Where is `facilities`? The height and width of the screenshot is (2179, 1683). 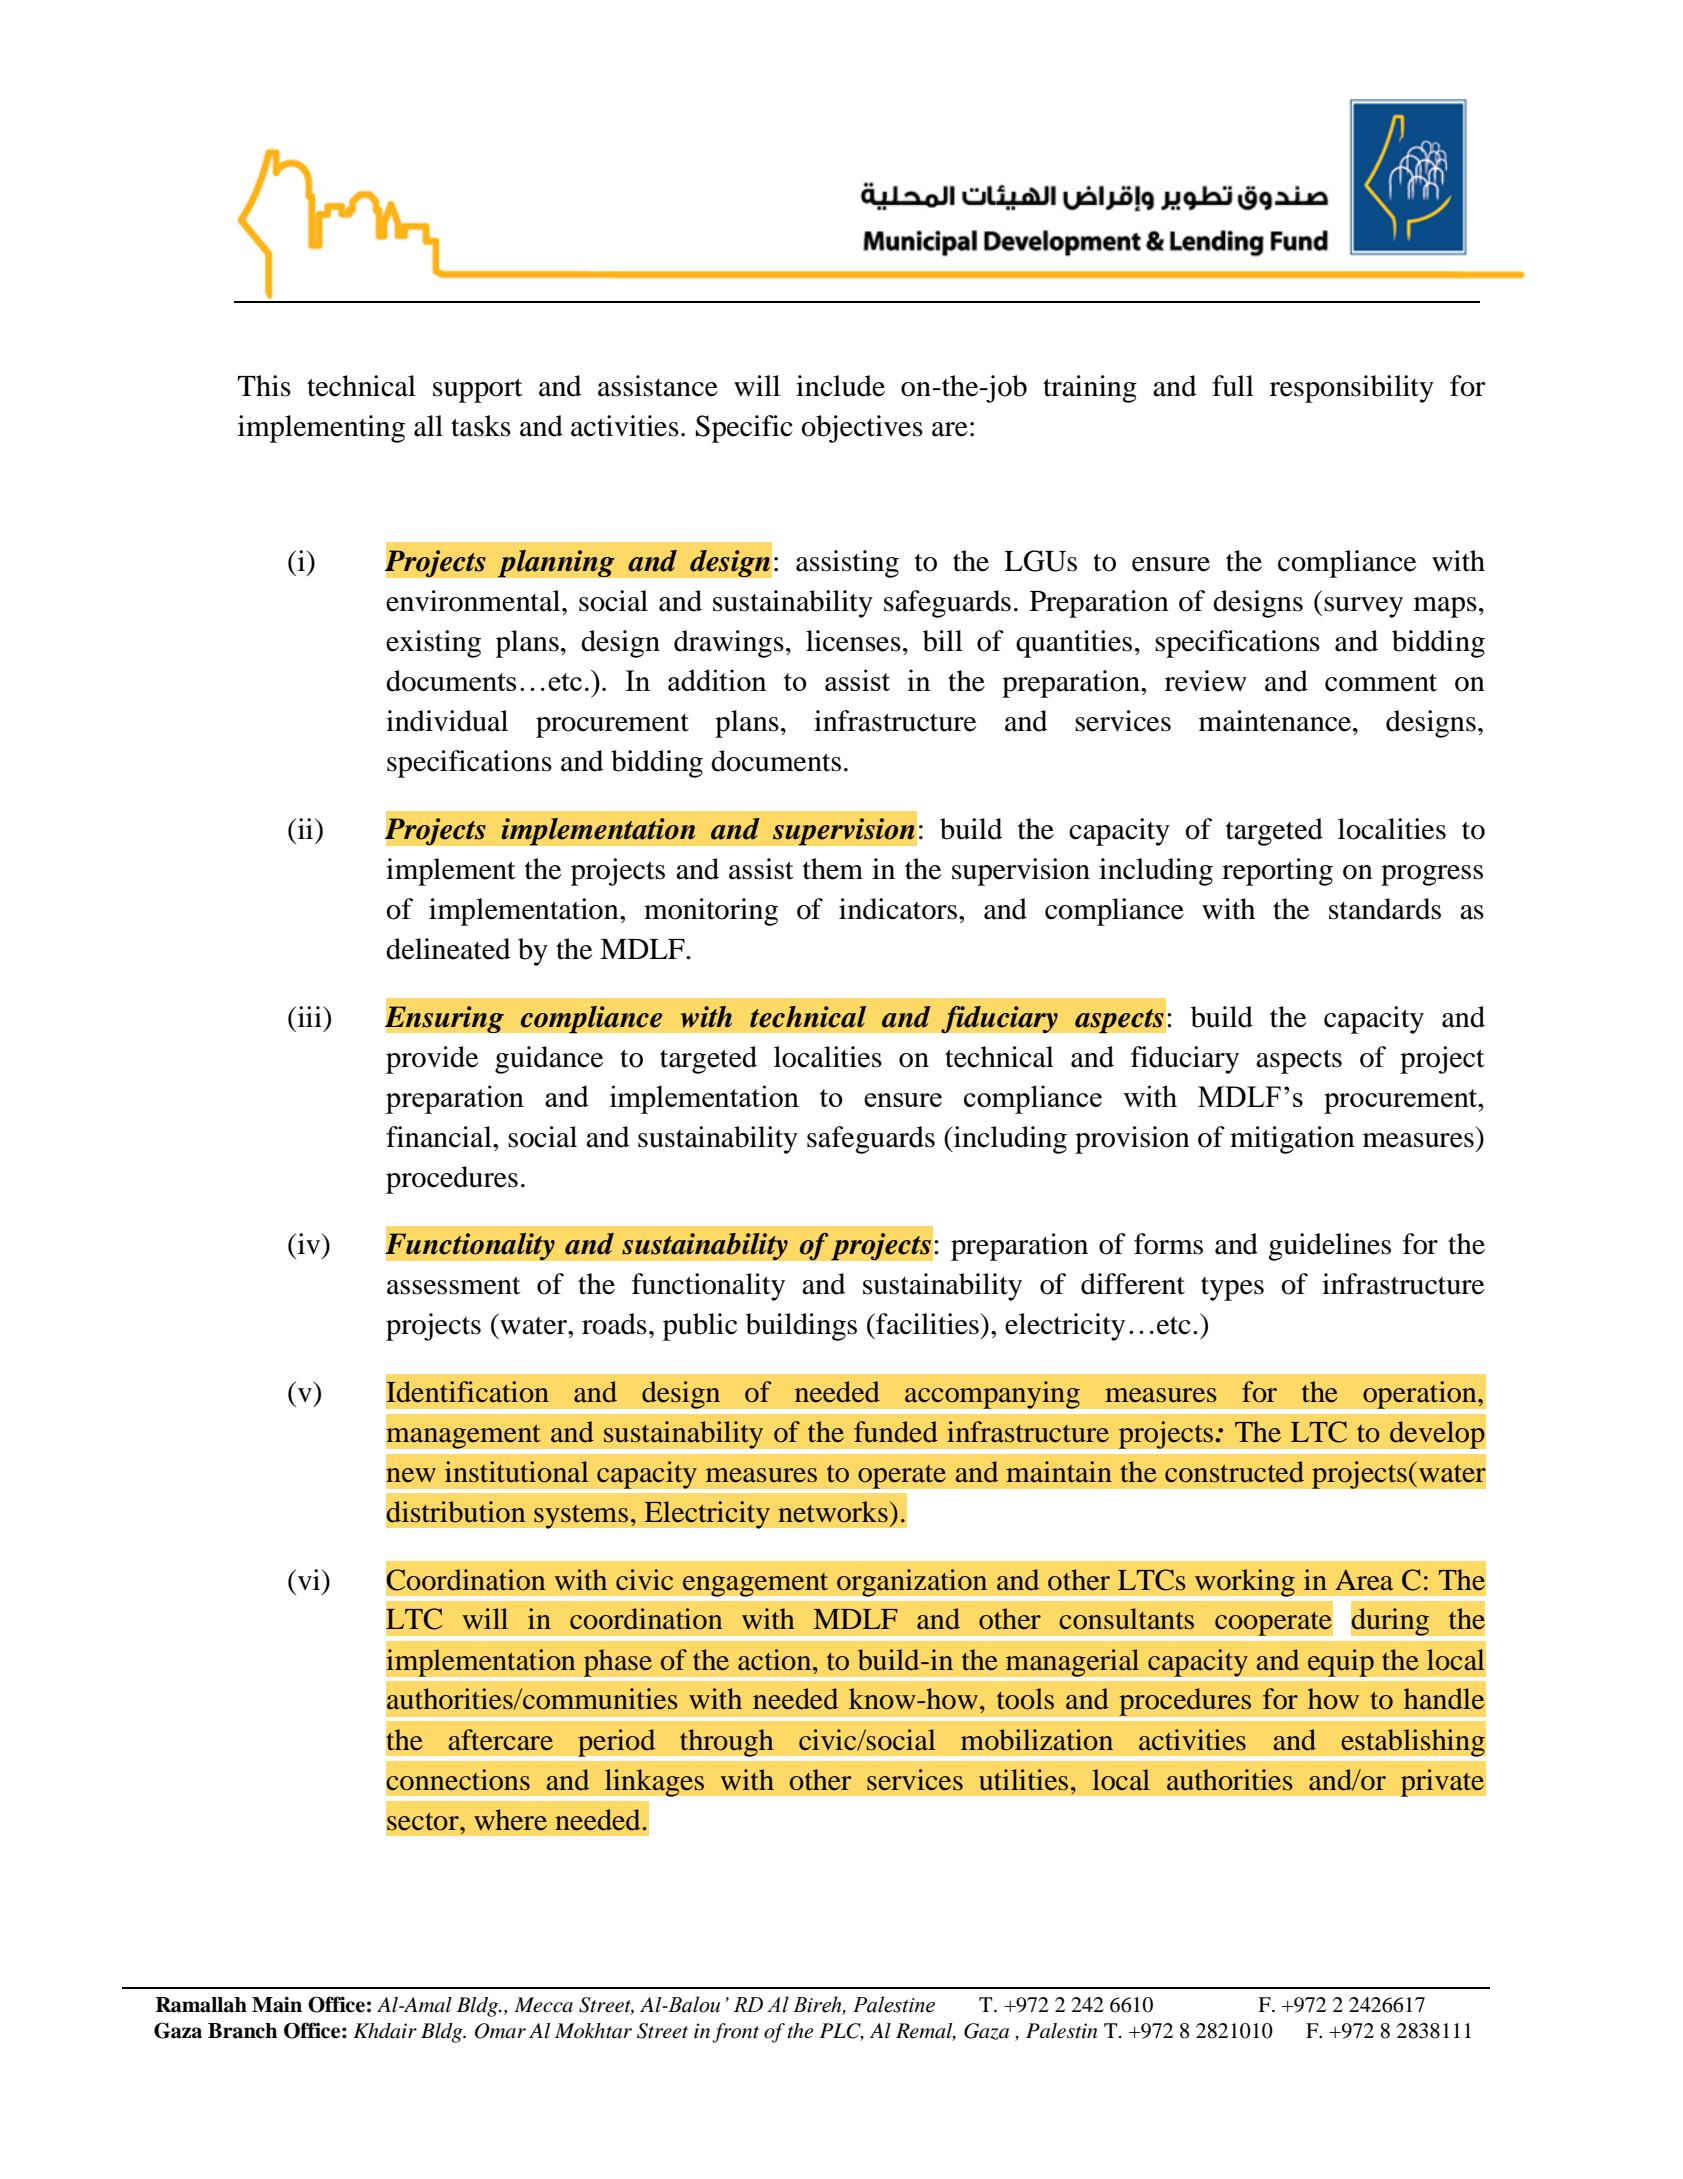 facilities is located at coordinates (926, 1324).
